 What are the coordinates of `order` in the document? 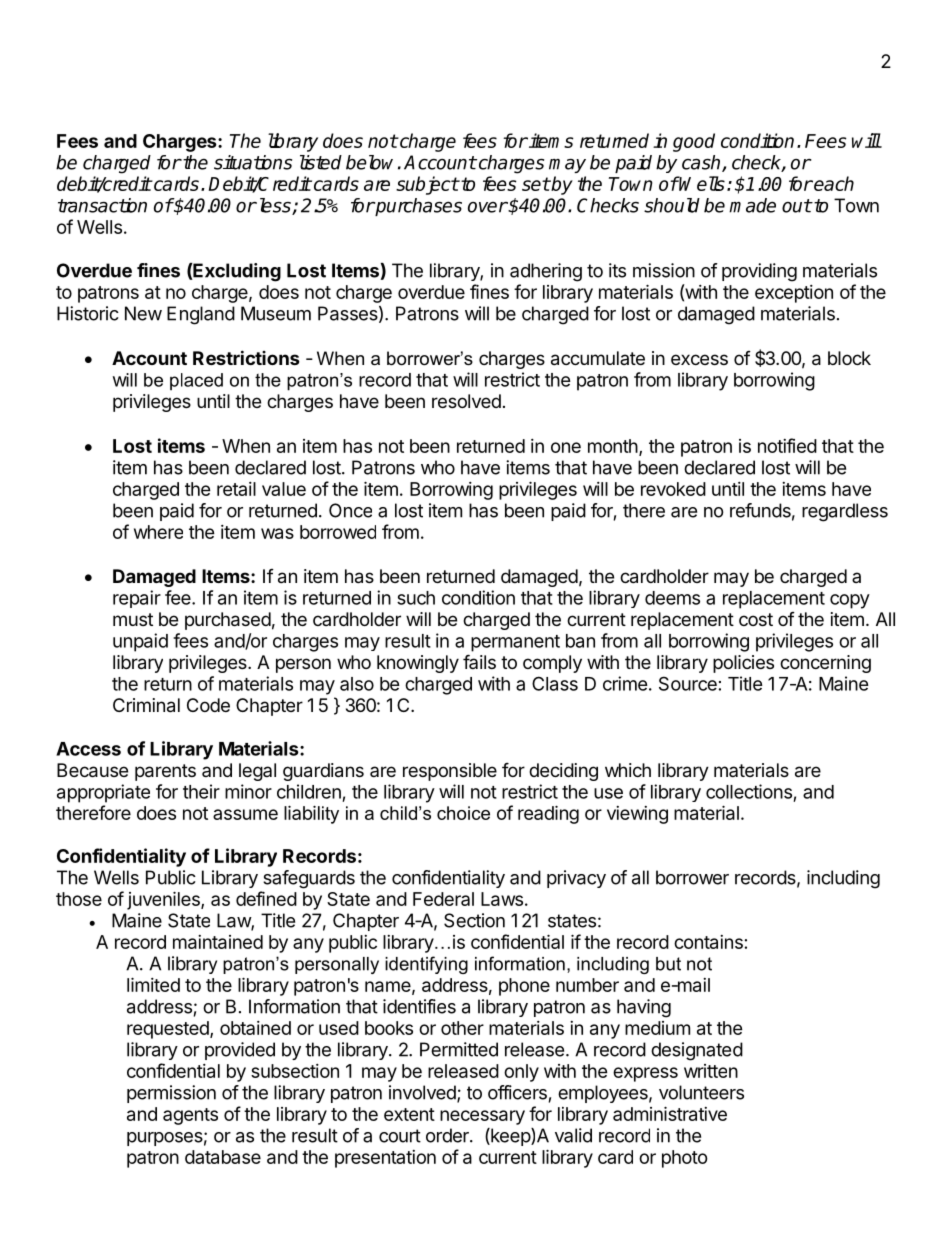 It's located at (448, 1135).
